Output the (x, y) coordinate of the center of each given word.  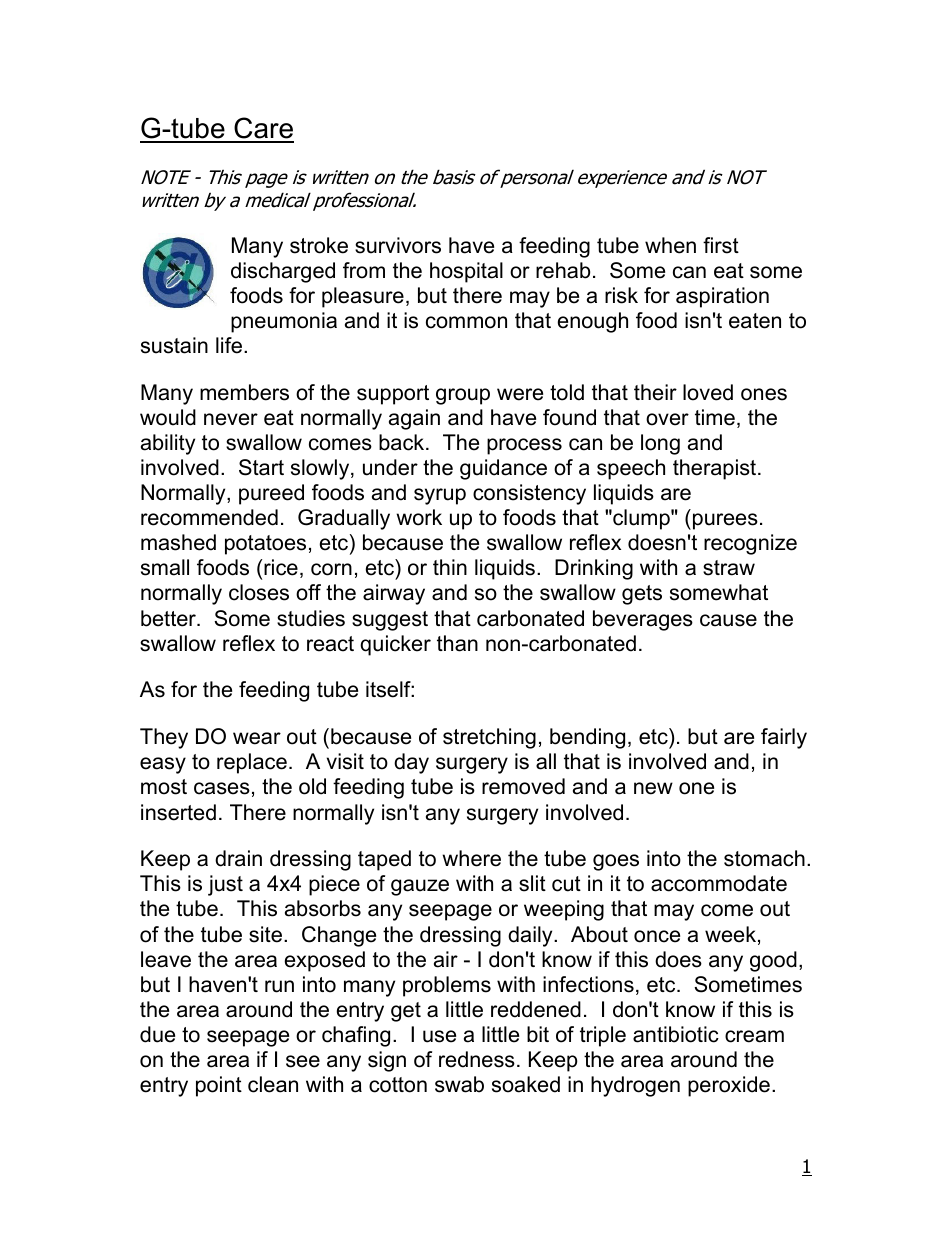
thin (450, 567)
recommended (209, 517)
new (653, 788)
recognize (750, 544)
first (721, 245)
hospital (466, 272)
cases (222, 788)
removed (523, 786)
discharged (283, 272)
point (219, 1086)
